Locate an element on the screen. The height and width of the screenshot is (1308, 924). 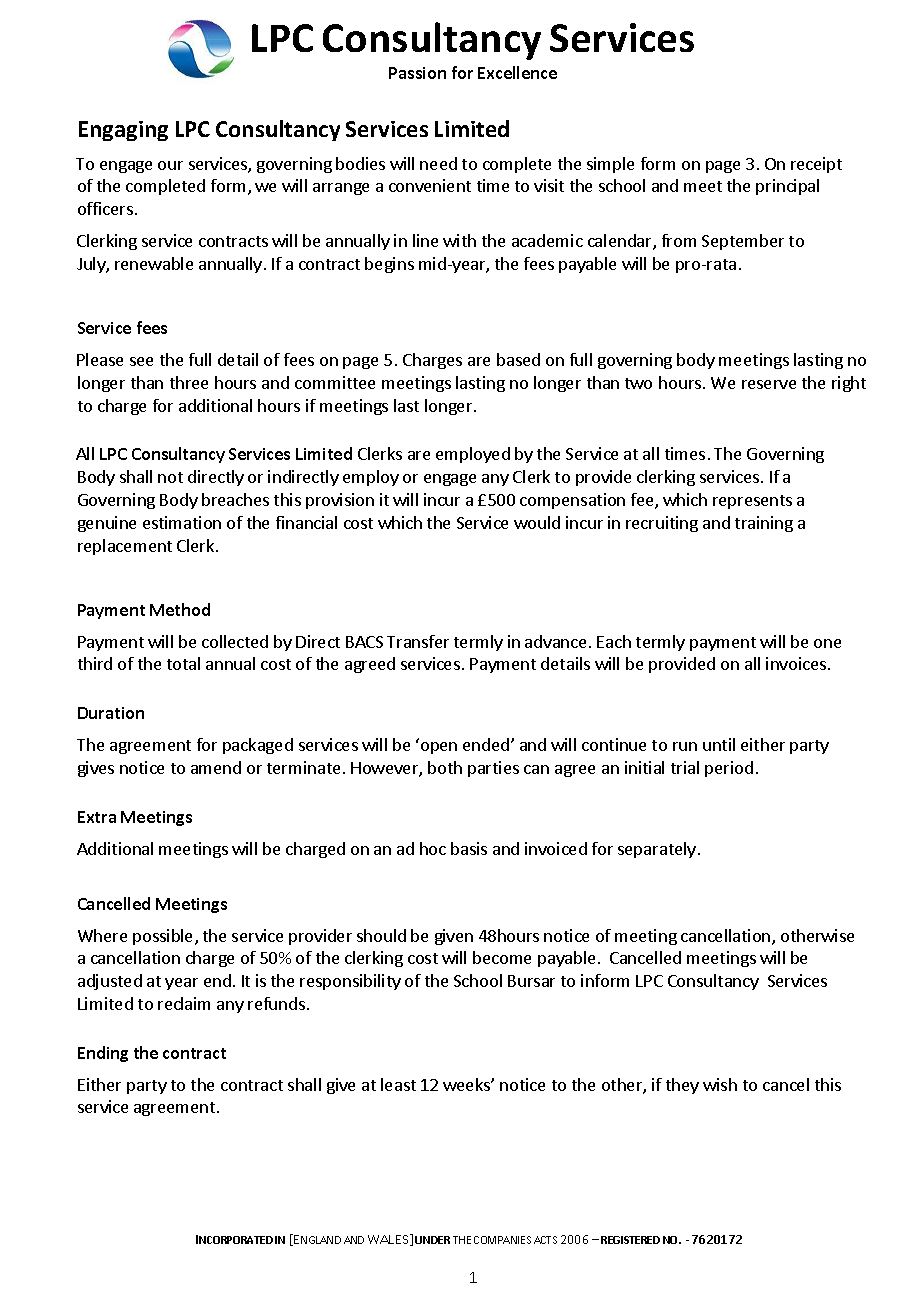
receipt is located at coordinates (816, 165).
